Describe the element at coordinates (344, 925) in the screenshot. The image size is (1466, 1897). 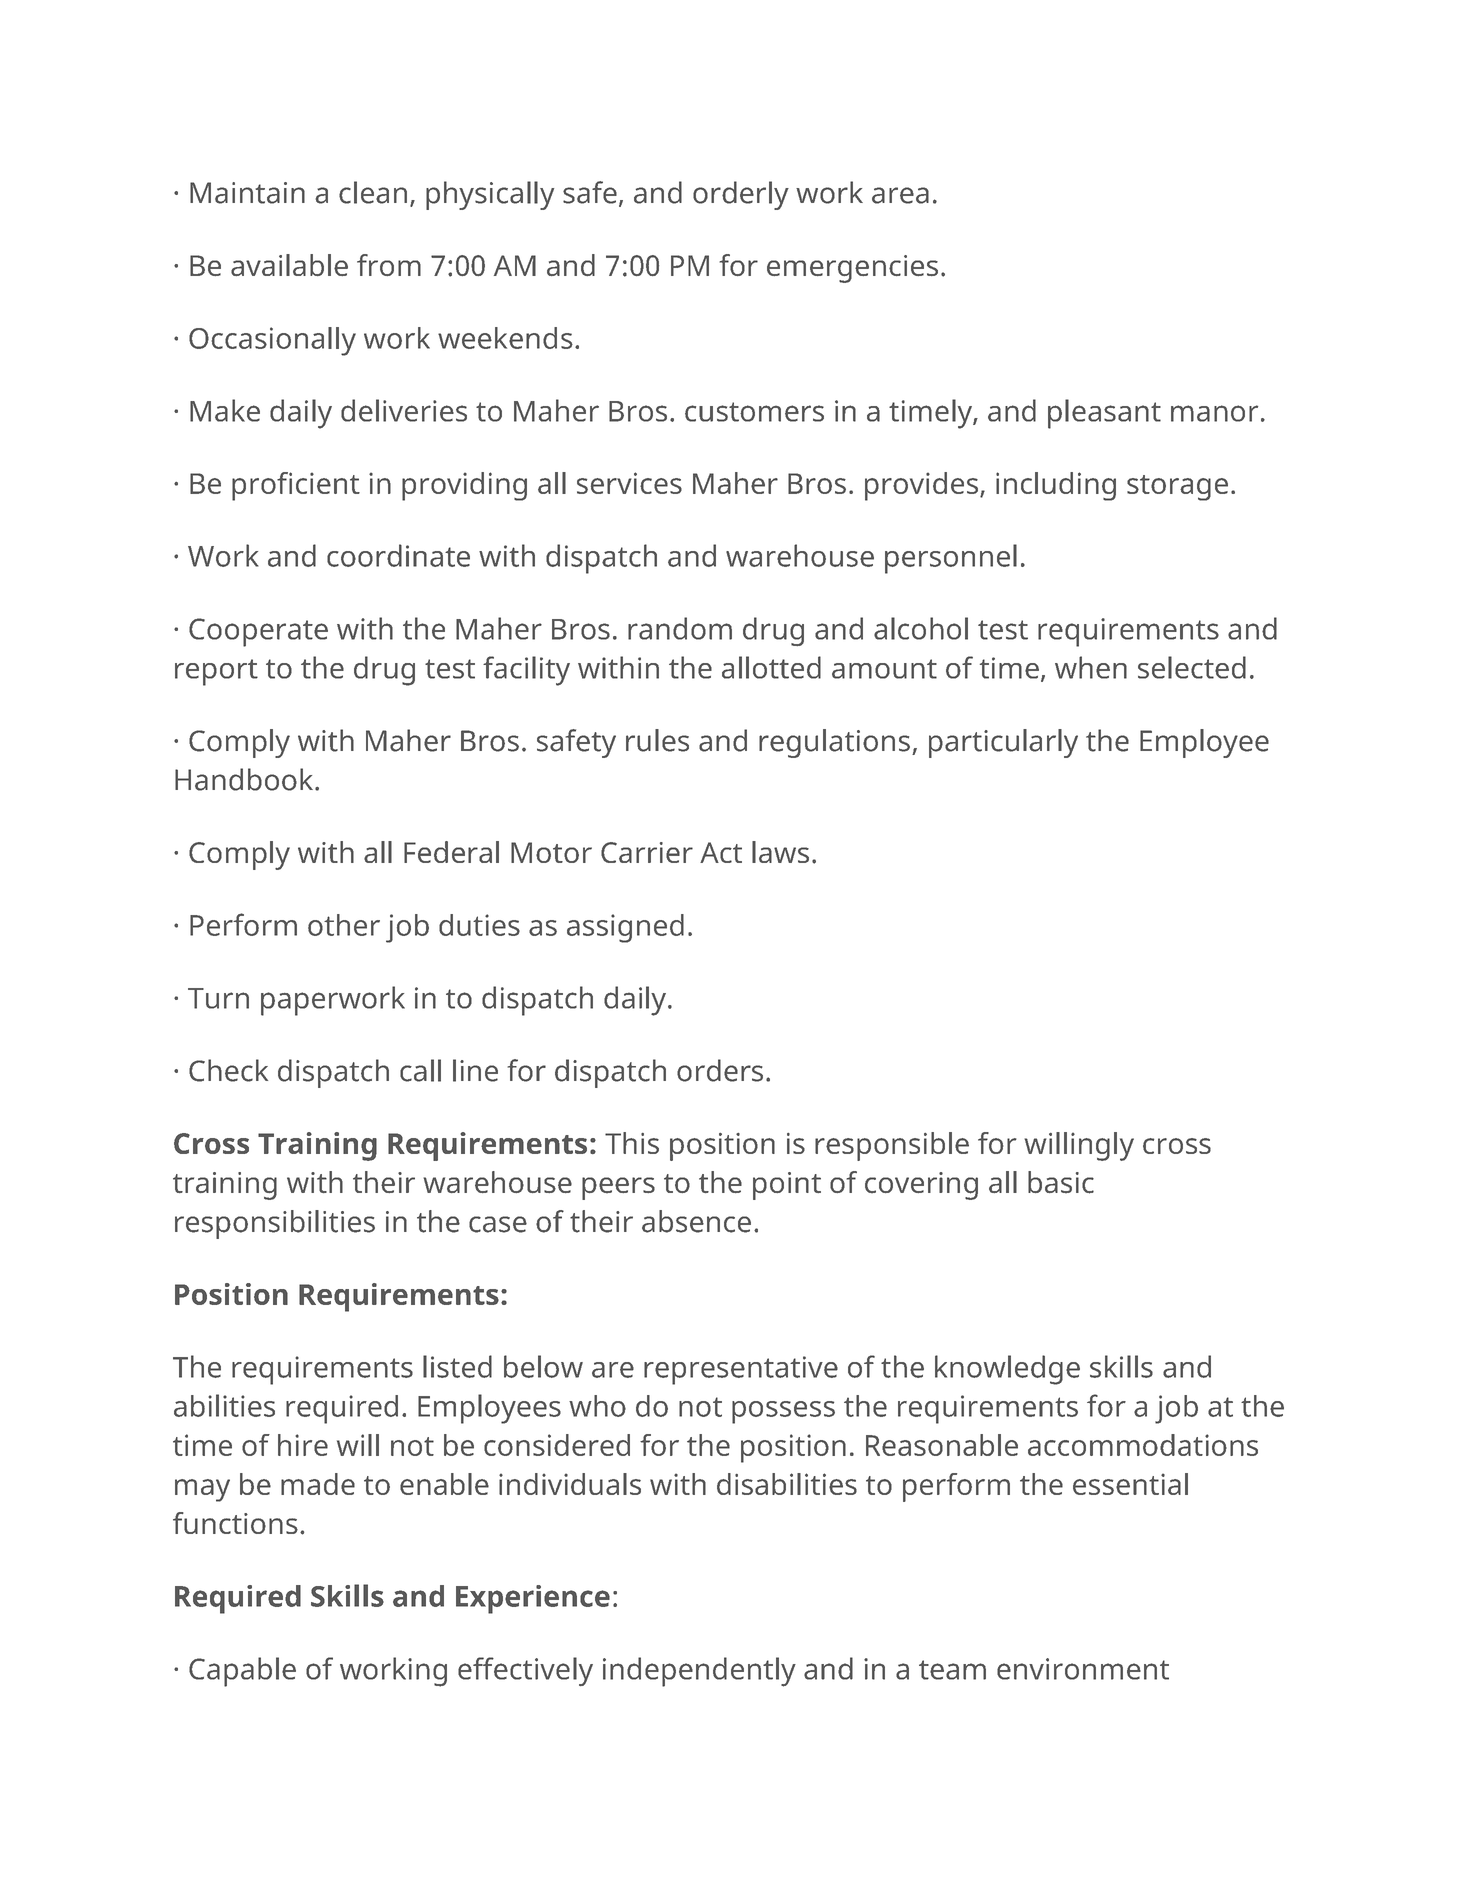
I see `other` at that location.
